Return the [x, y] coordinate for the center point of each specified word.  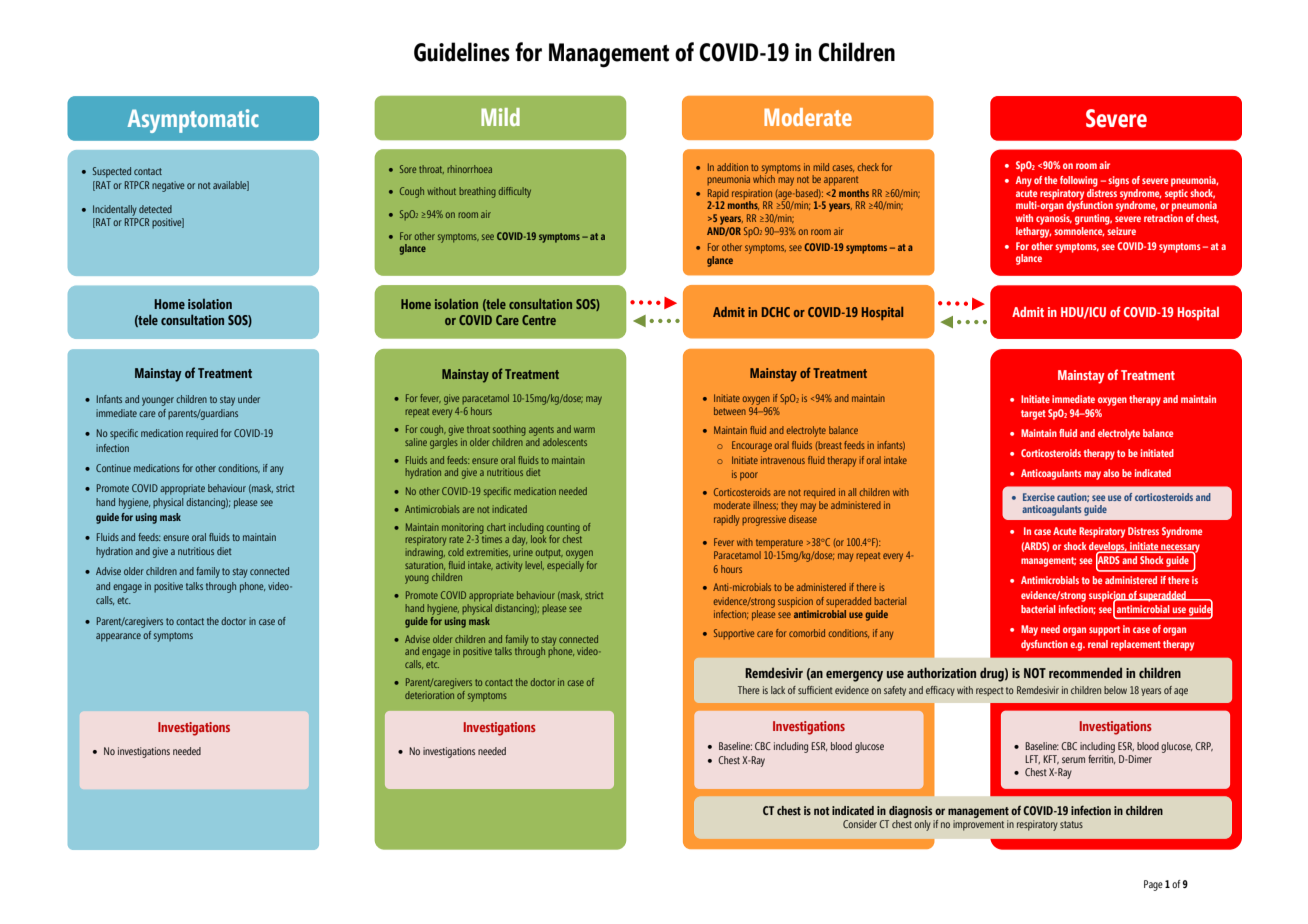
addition [732, 167]
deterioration [429, 693]
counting [563, 529]
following [1079, 181]
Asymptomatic [193, 121]
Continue [113, 468]
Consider [860, 824]
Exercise [1039, 497]
